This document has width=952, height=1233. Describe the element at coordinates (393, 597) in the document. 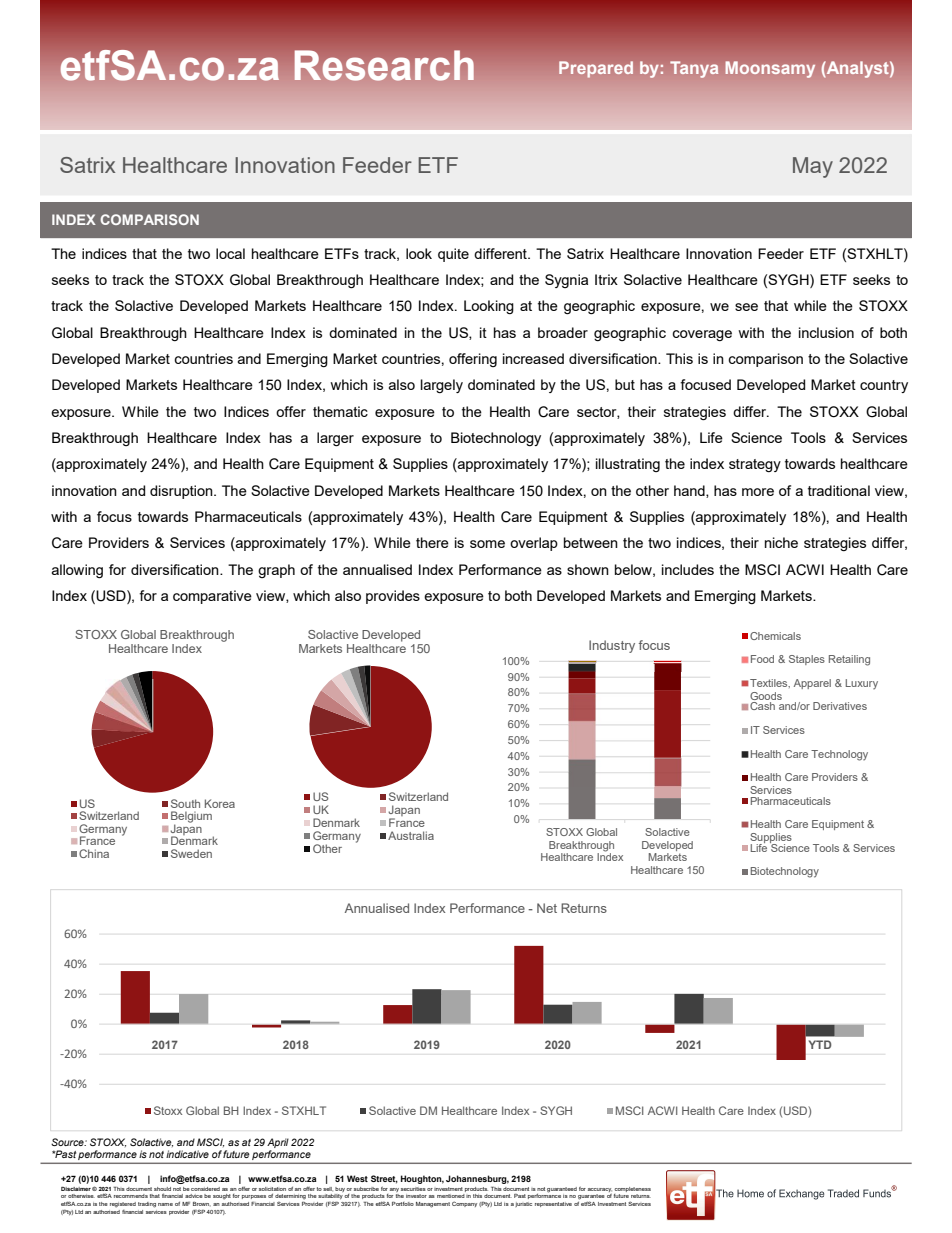

I see `provides` at that location.
